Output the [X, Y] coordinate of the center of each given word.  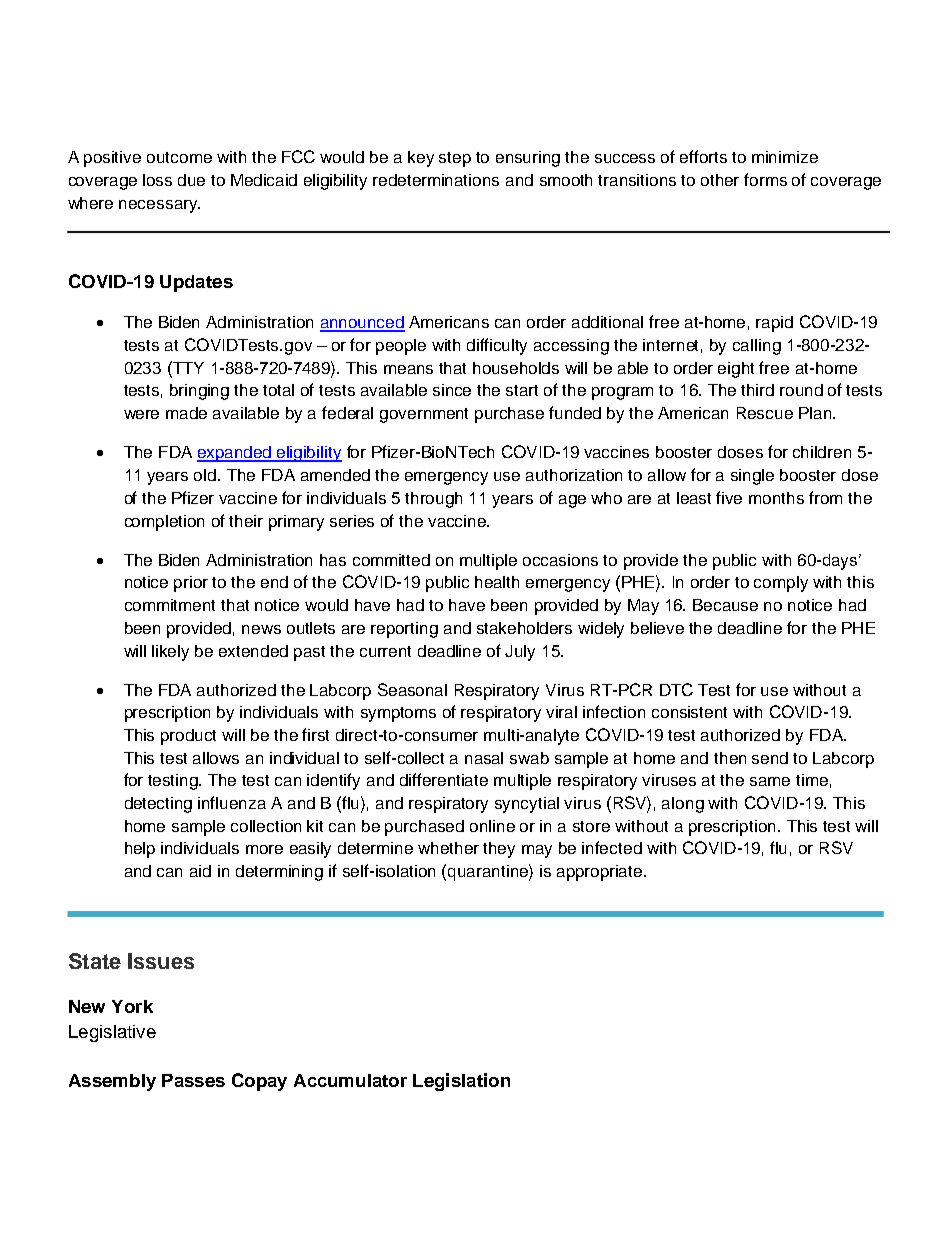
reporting [404, 630]
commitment [170, 605]
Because [725, 605]
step [455, 159]
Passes [193, 1080]
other [720, 180]
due [191, 180]
